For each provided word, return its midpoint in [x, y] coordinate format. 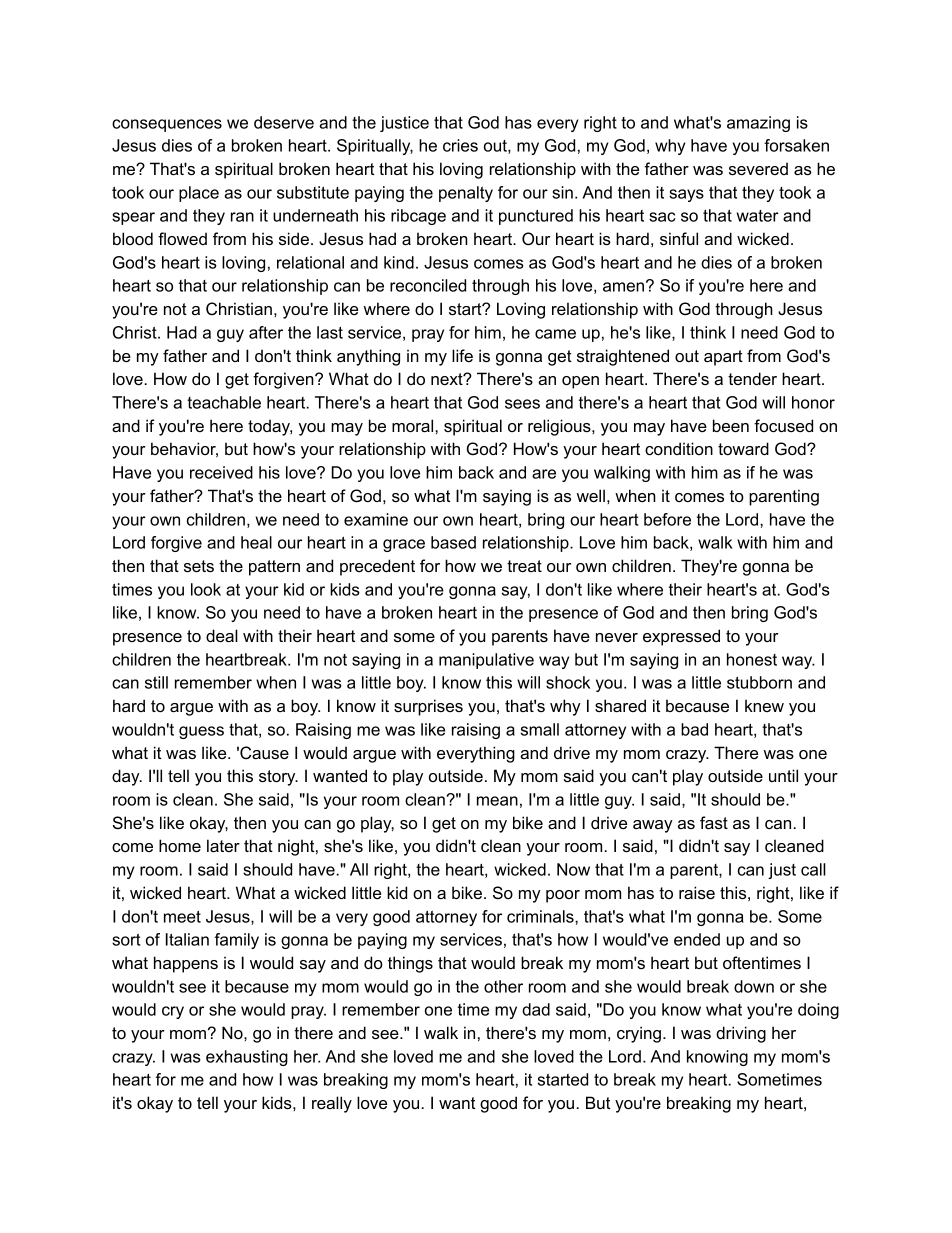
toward [743, 448]
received [221, 472]
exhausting [247, 1058]
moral [414, 425]
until [783, 775]
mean [497, 801]
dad [536, 1009]
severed [758, 168]
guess [201, 732]
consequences [167, 125]
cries [460, 145]
